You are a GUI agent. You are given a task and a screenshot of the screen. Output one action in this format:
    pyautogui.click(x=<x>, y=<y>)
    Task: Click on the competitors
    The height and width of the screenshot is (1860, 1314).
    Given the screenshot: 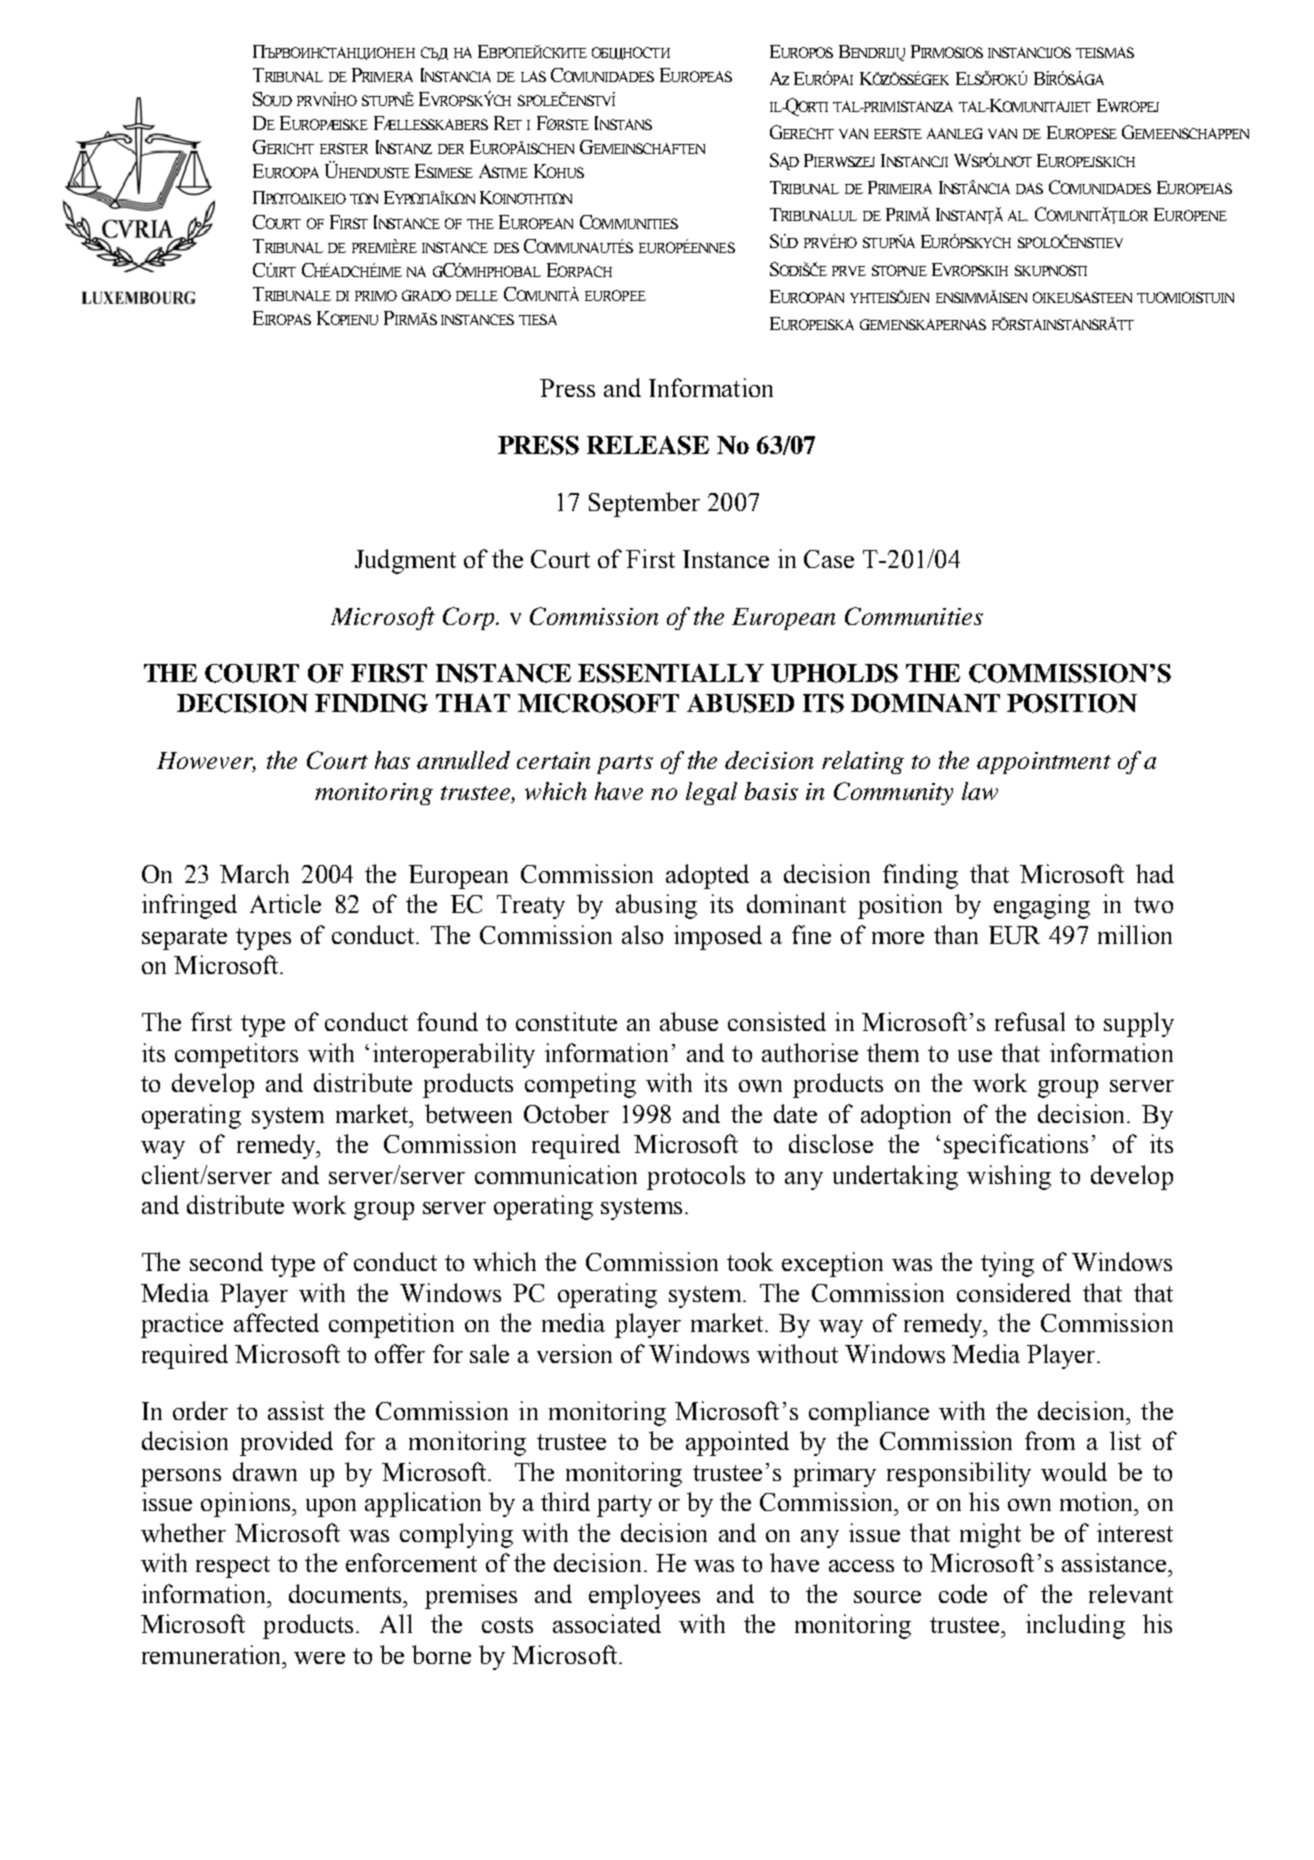 What is the action you would take?
    pyautogui.click(x=236, y=1055)
